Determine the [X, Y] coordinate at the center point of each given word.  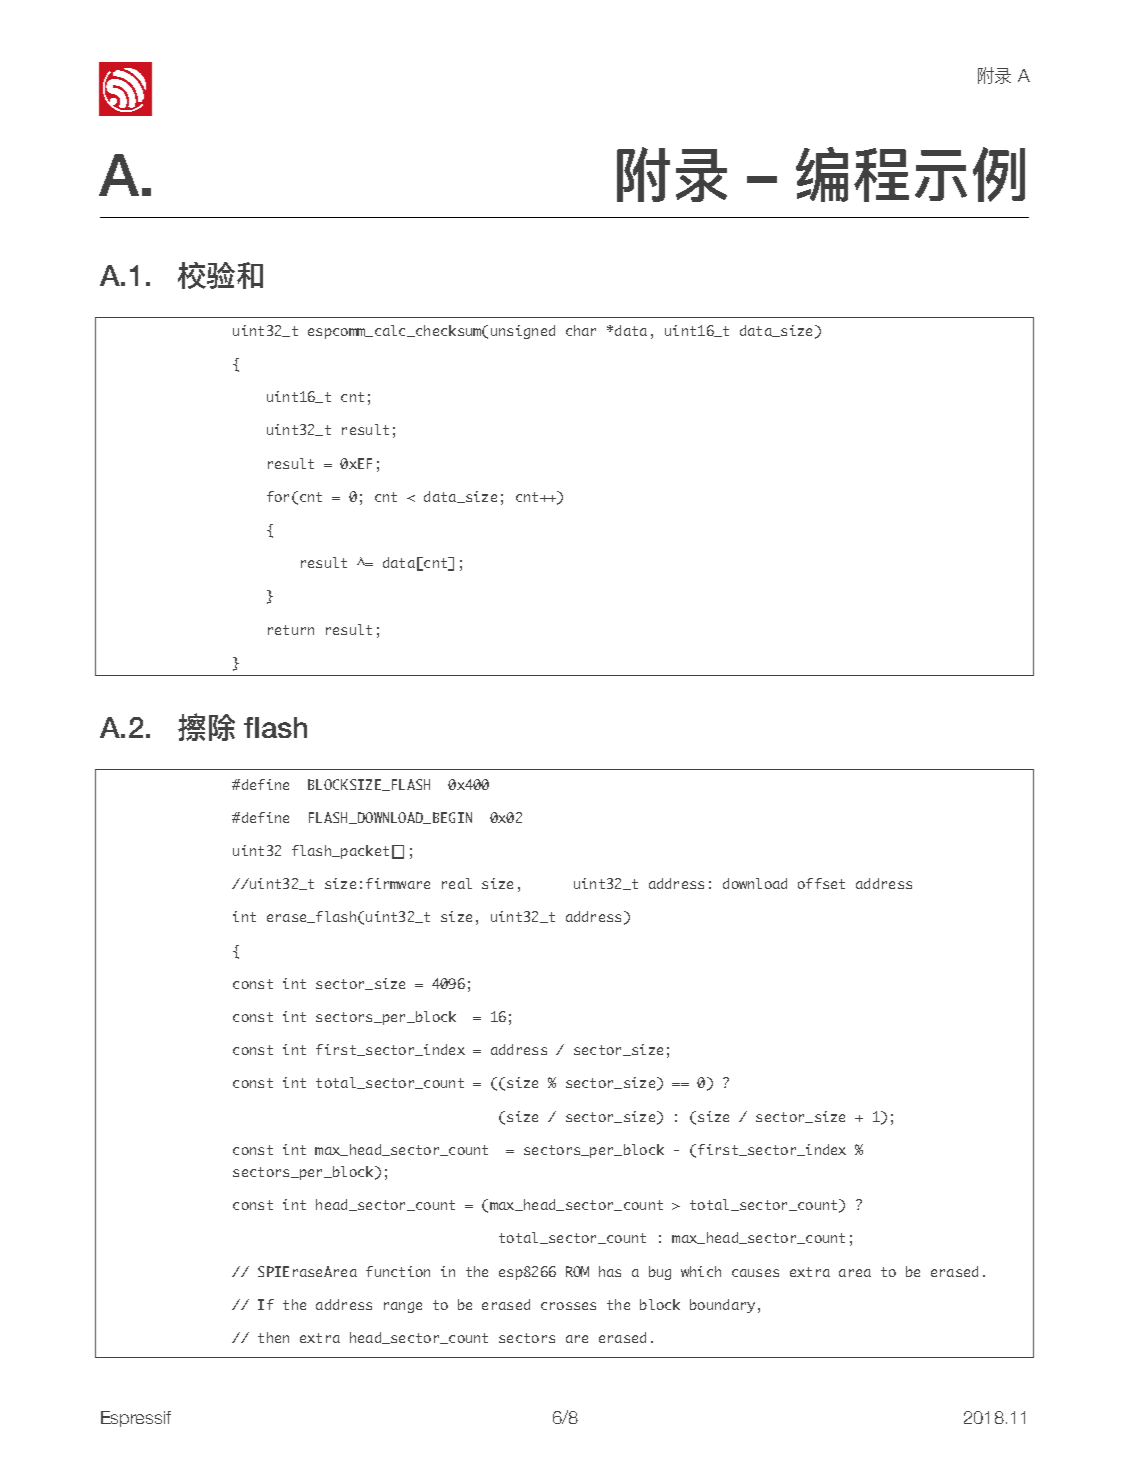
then [273, 1337]
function [398, 1271]
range [403, 1307]
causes [755, 1273]
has [610, 1271]
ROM [577, 1271]
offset [821, 883]
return [291, 630]
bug [660, 1273]
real [457, 883]
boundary [722, 1306]
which [701, 1271]
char [581, 330]
